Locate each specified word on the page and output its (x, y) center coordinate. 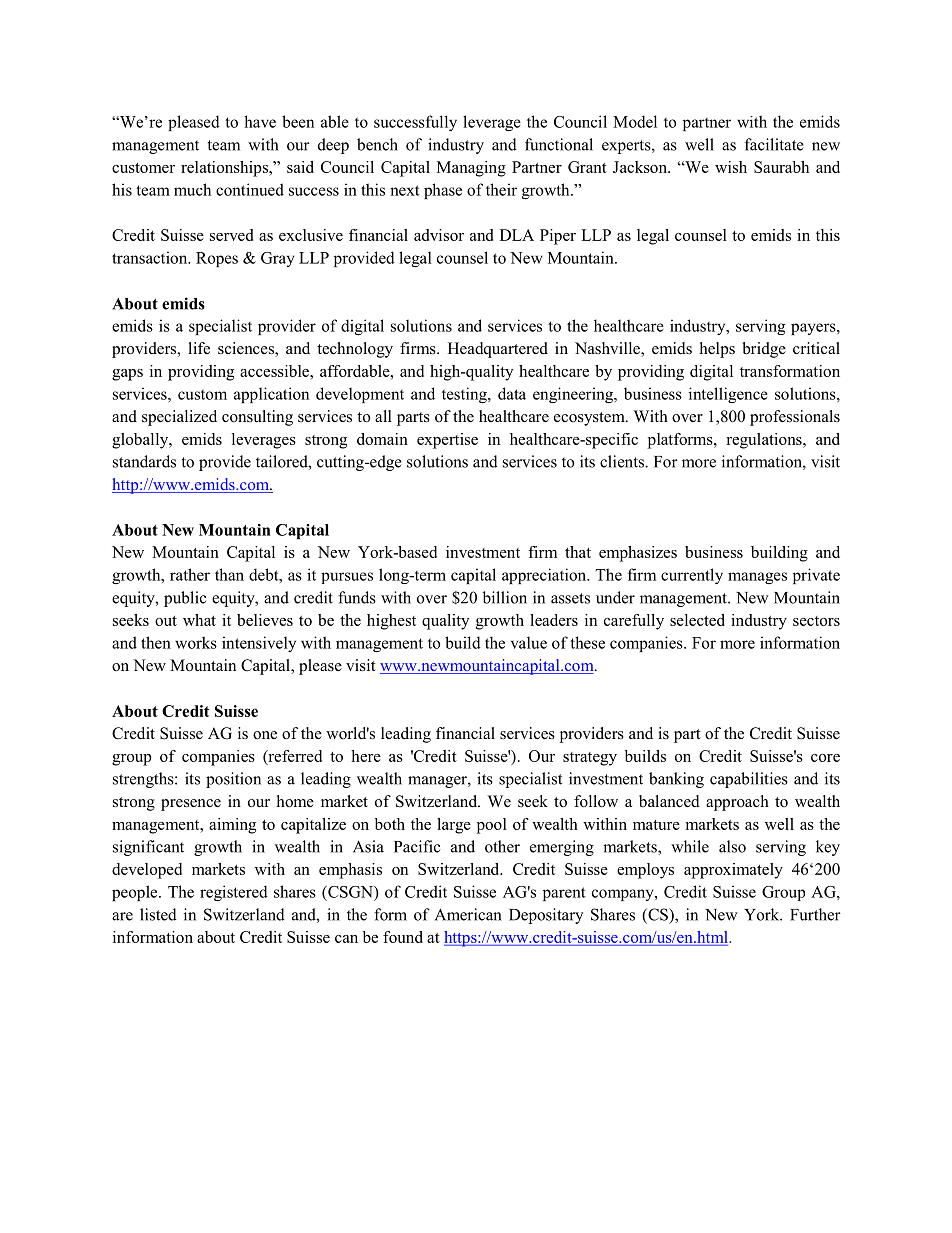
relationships (225, 169)
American (468, 914)
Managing (471, 169)
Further (815, 914)
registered (234, 893)
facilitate (774, 144)
